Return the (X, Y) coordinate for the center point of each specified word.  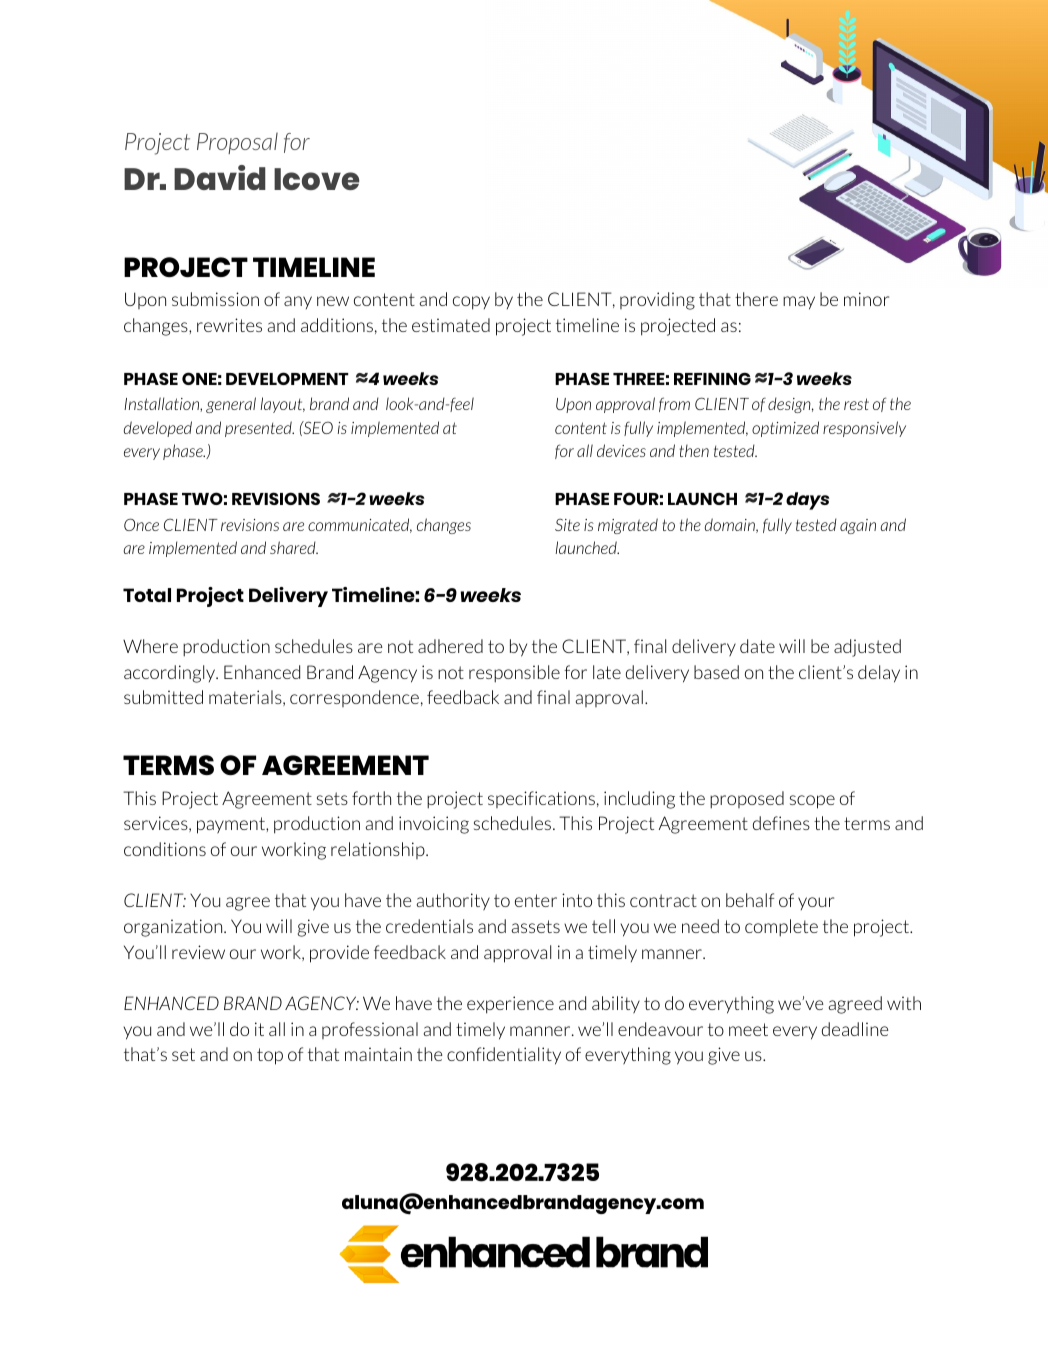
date (757, 646)
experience (510, 1005)
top (270, 1056)
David (220, 177)
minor (866, 299)
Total (147, 595)
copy (471, 303)
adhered (450, 646)
